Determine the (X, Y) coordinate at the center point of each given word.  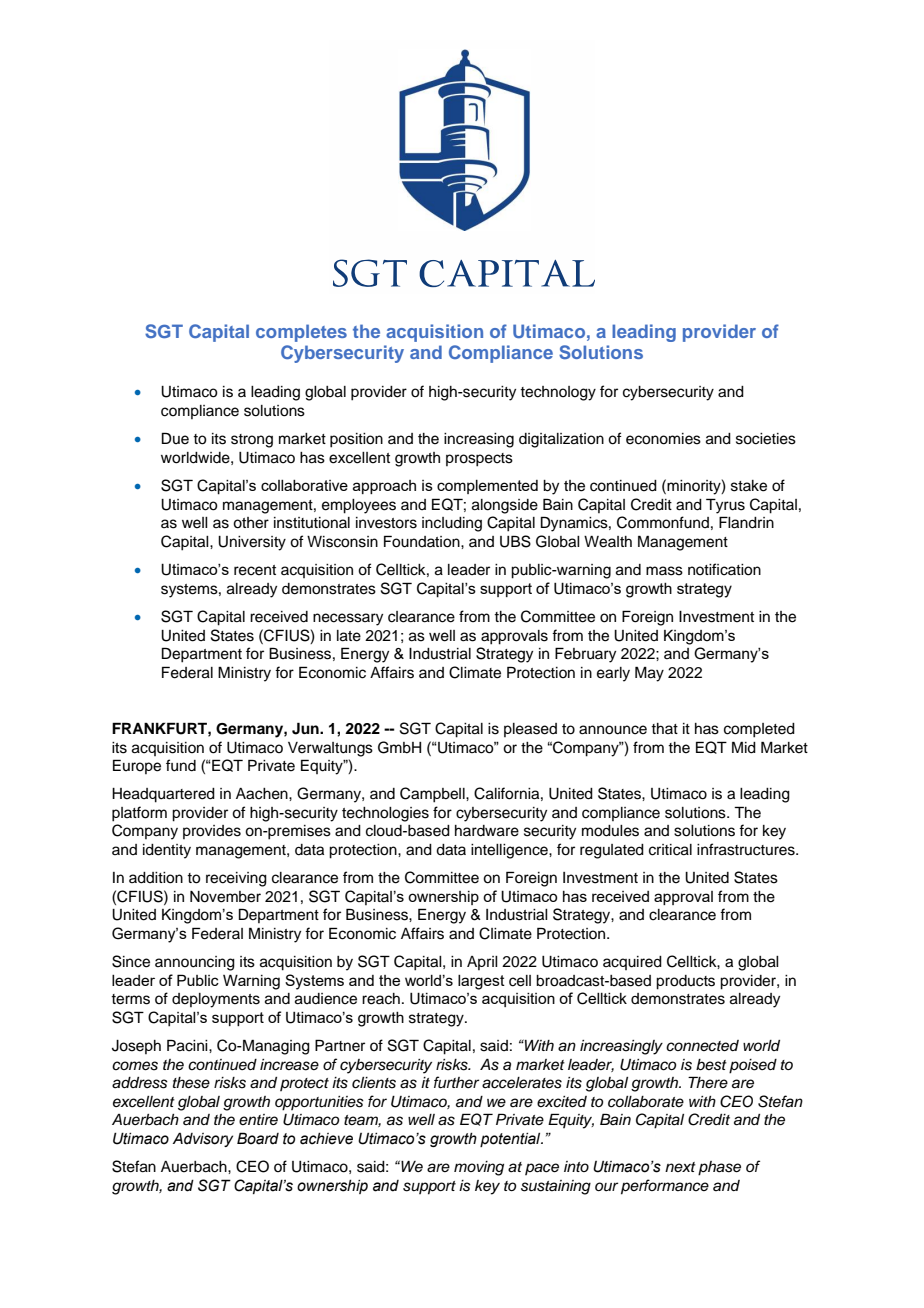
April (482, 963)
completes (301, 333)
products (685, 982)
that (664, 728)
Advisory (203, 1139)
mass (664, 571)
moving (479, 1168)
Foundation (423, 541)
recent (255, 570)
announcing (195, 963)
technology (558, 393)
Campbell (433, 795)
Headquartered (163, 795)
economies (663, 439)
